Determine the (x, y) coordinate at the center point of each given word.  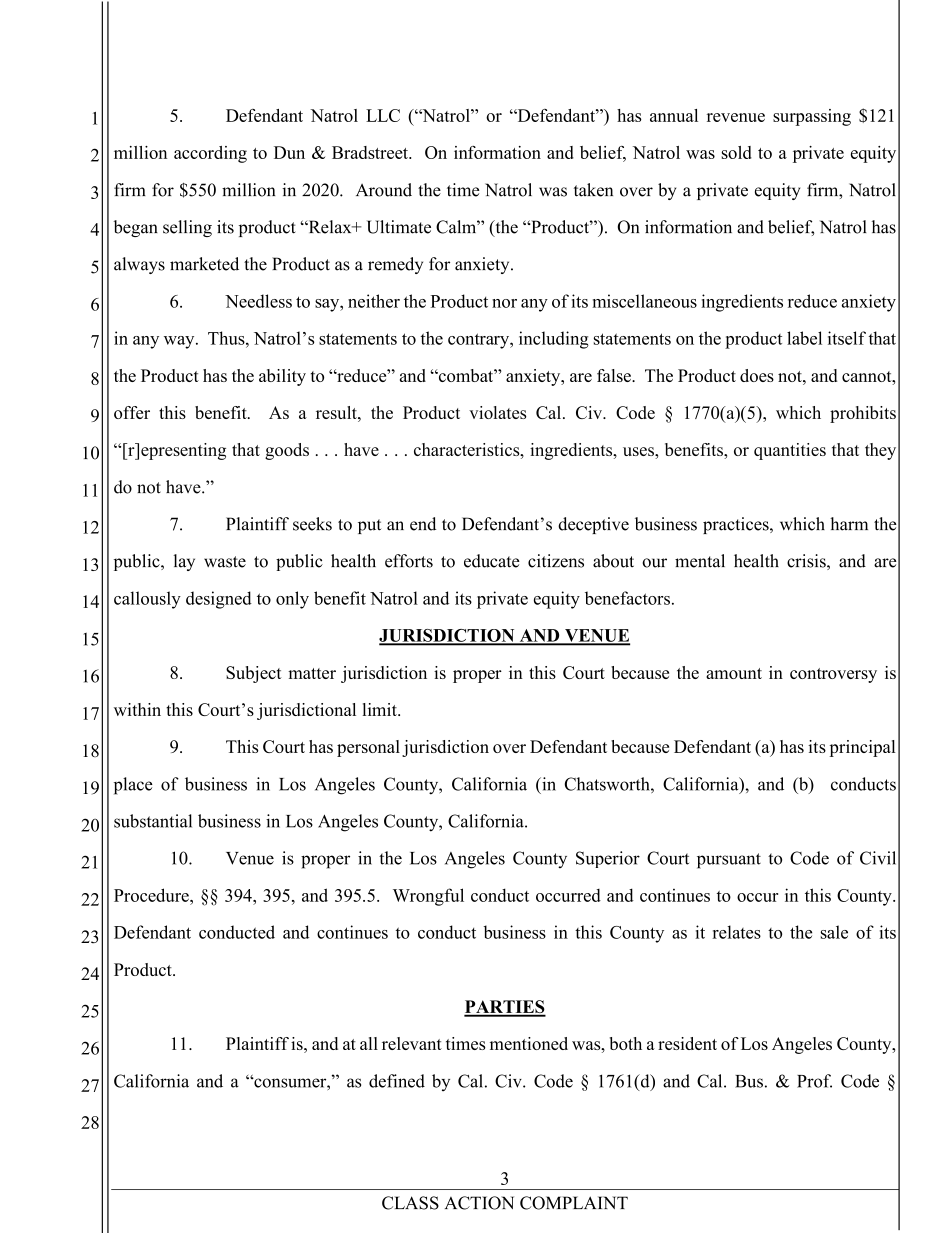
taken (593, 190)
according (210, 154)
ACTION (479, 1203)
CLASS (410, 1203)
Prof (814, 1081)
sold (737, 152)
